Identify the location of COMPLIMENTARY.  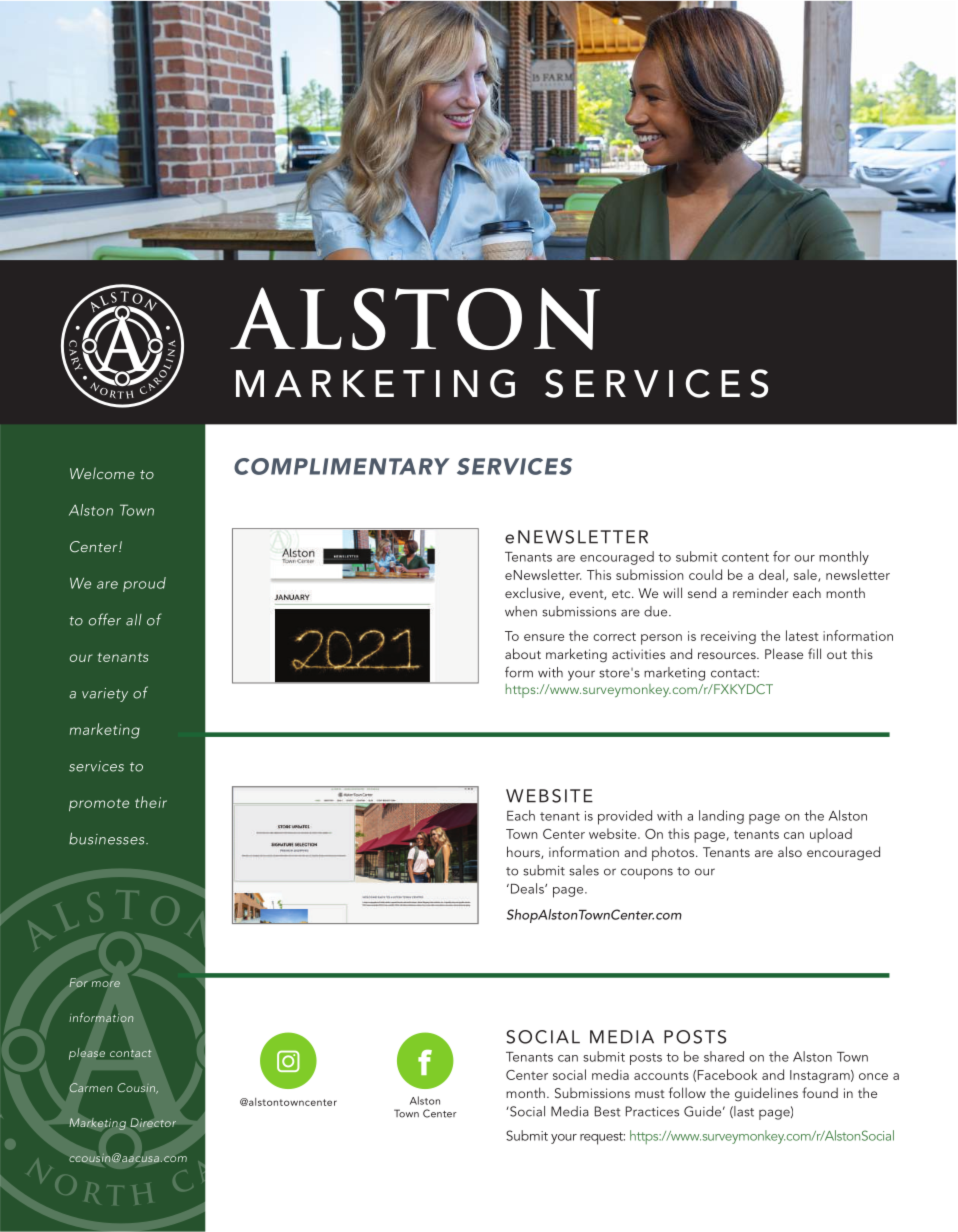
(342, 466).
